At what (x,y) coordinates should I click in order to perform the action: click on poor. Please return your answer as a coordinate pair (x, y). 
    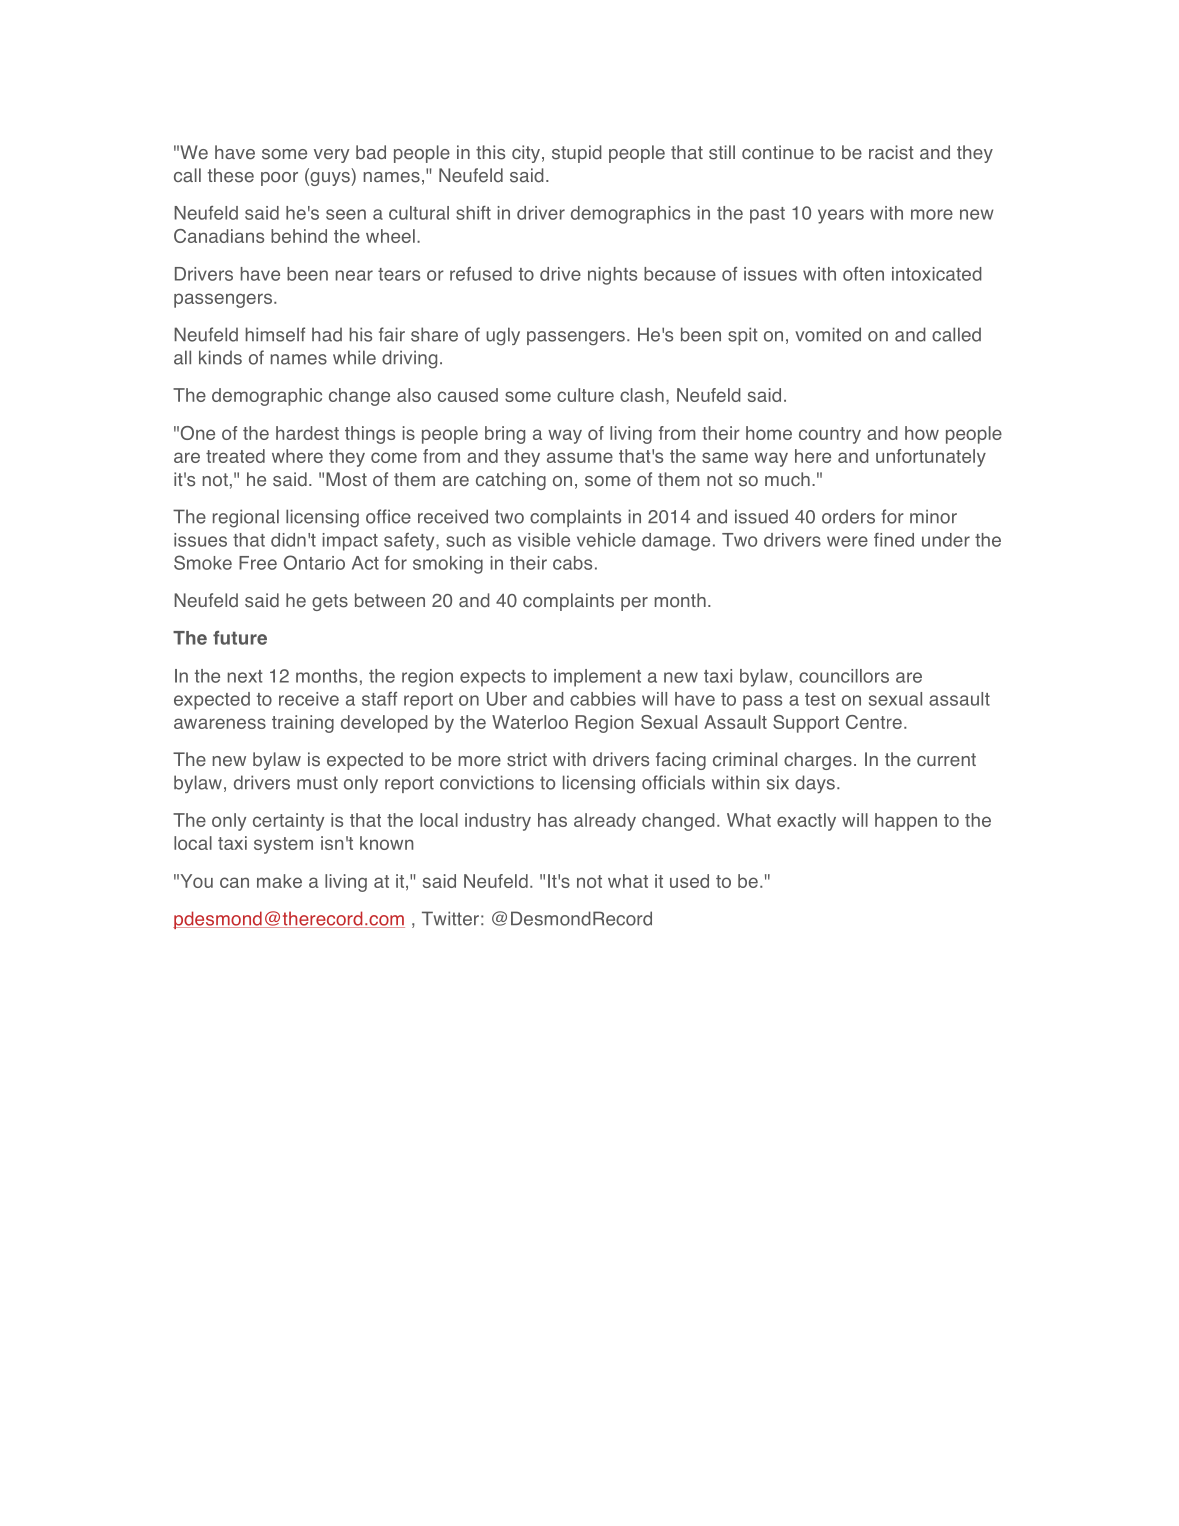
    Looking at the image, I should click on (279, 179).
